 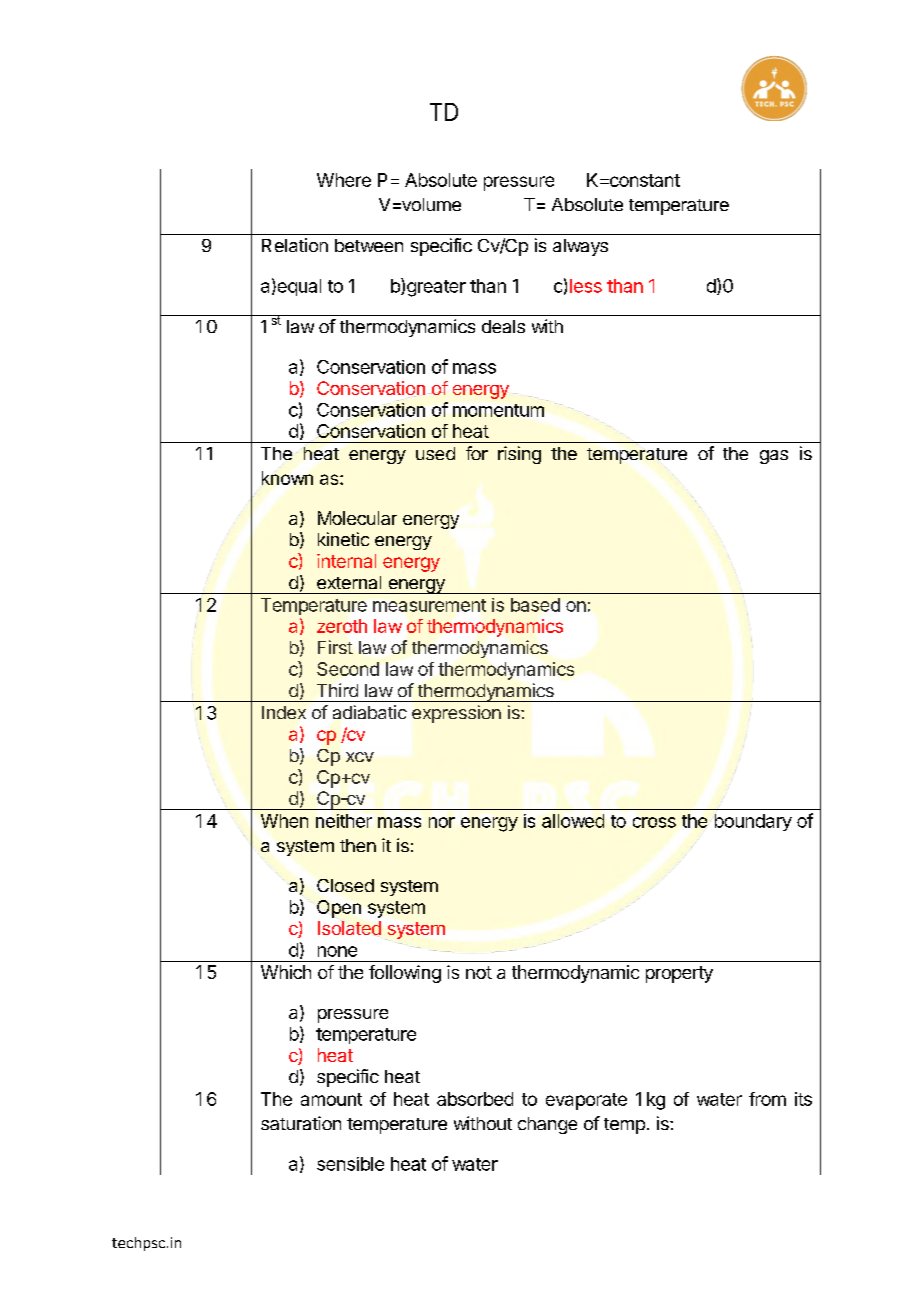 What do you see at coordinates (774, 457) in the document?
I see `gas` at bounding box center [774, 457].
